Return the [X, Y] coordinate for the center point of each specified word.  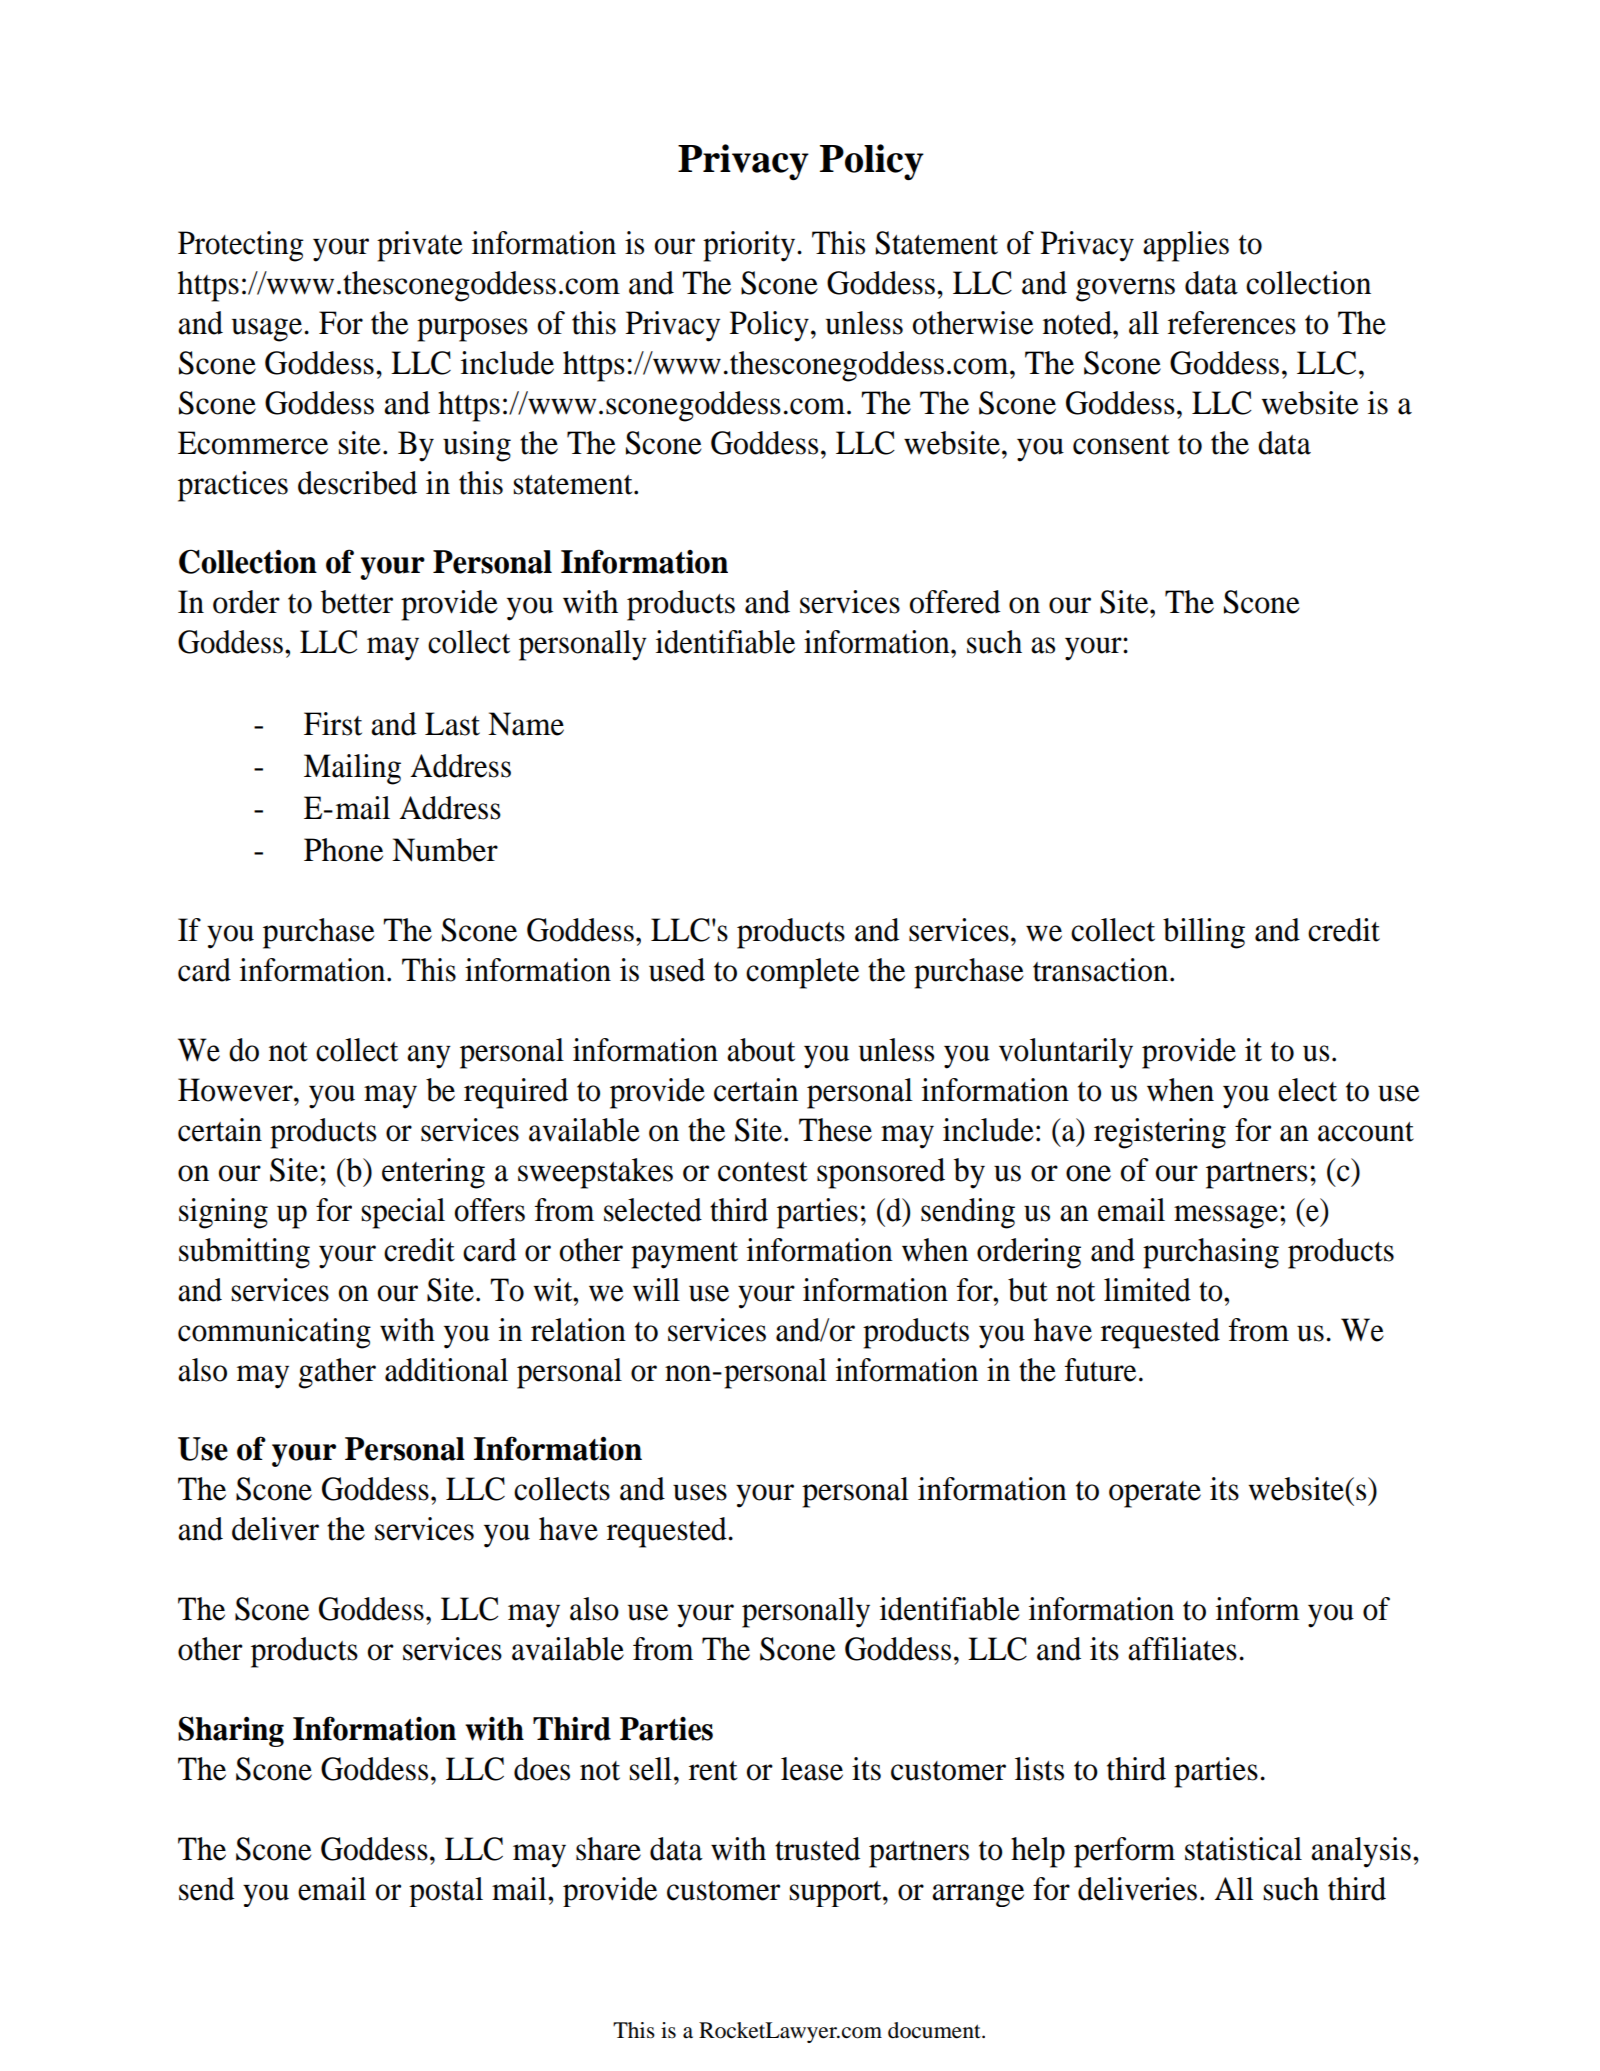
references [1232, 323]
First [333, 724]
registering [1160, 1133]
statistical [1243, 1849]
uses [700, 1492]
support [836, 1894]
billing [1204, 933]
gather [337, 1373]
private [420, 246]
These [835, 1130]
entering [433, 1173]
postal [446, 1892]
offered [955, 602]
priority [749, 246]
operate [1155, 1494]
